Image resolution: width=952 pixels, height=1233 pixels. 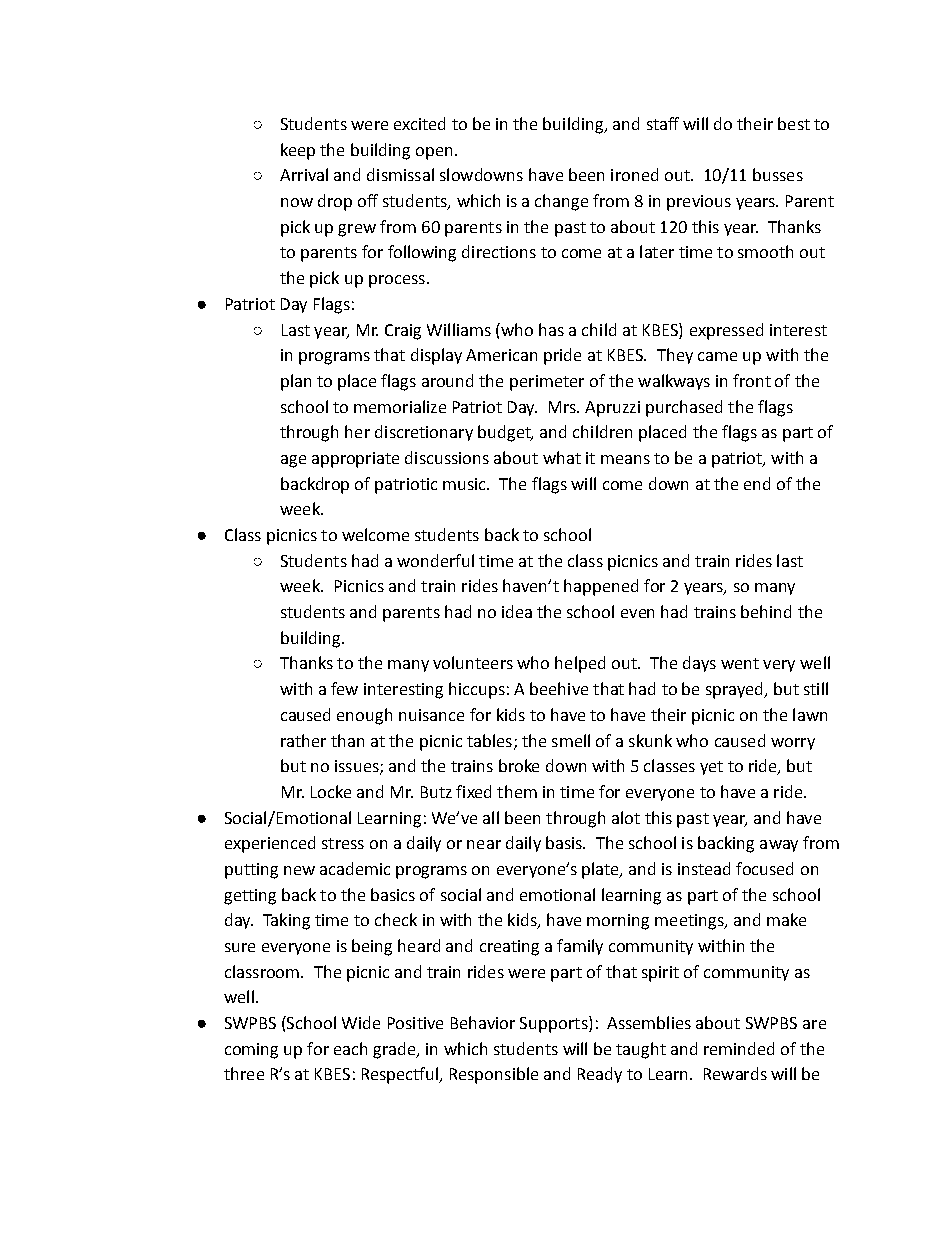 I want to click on keep, so click(x=298, y=151).
